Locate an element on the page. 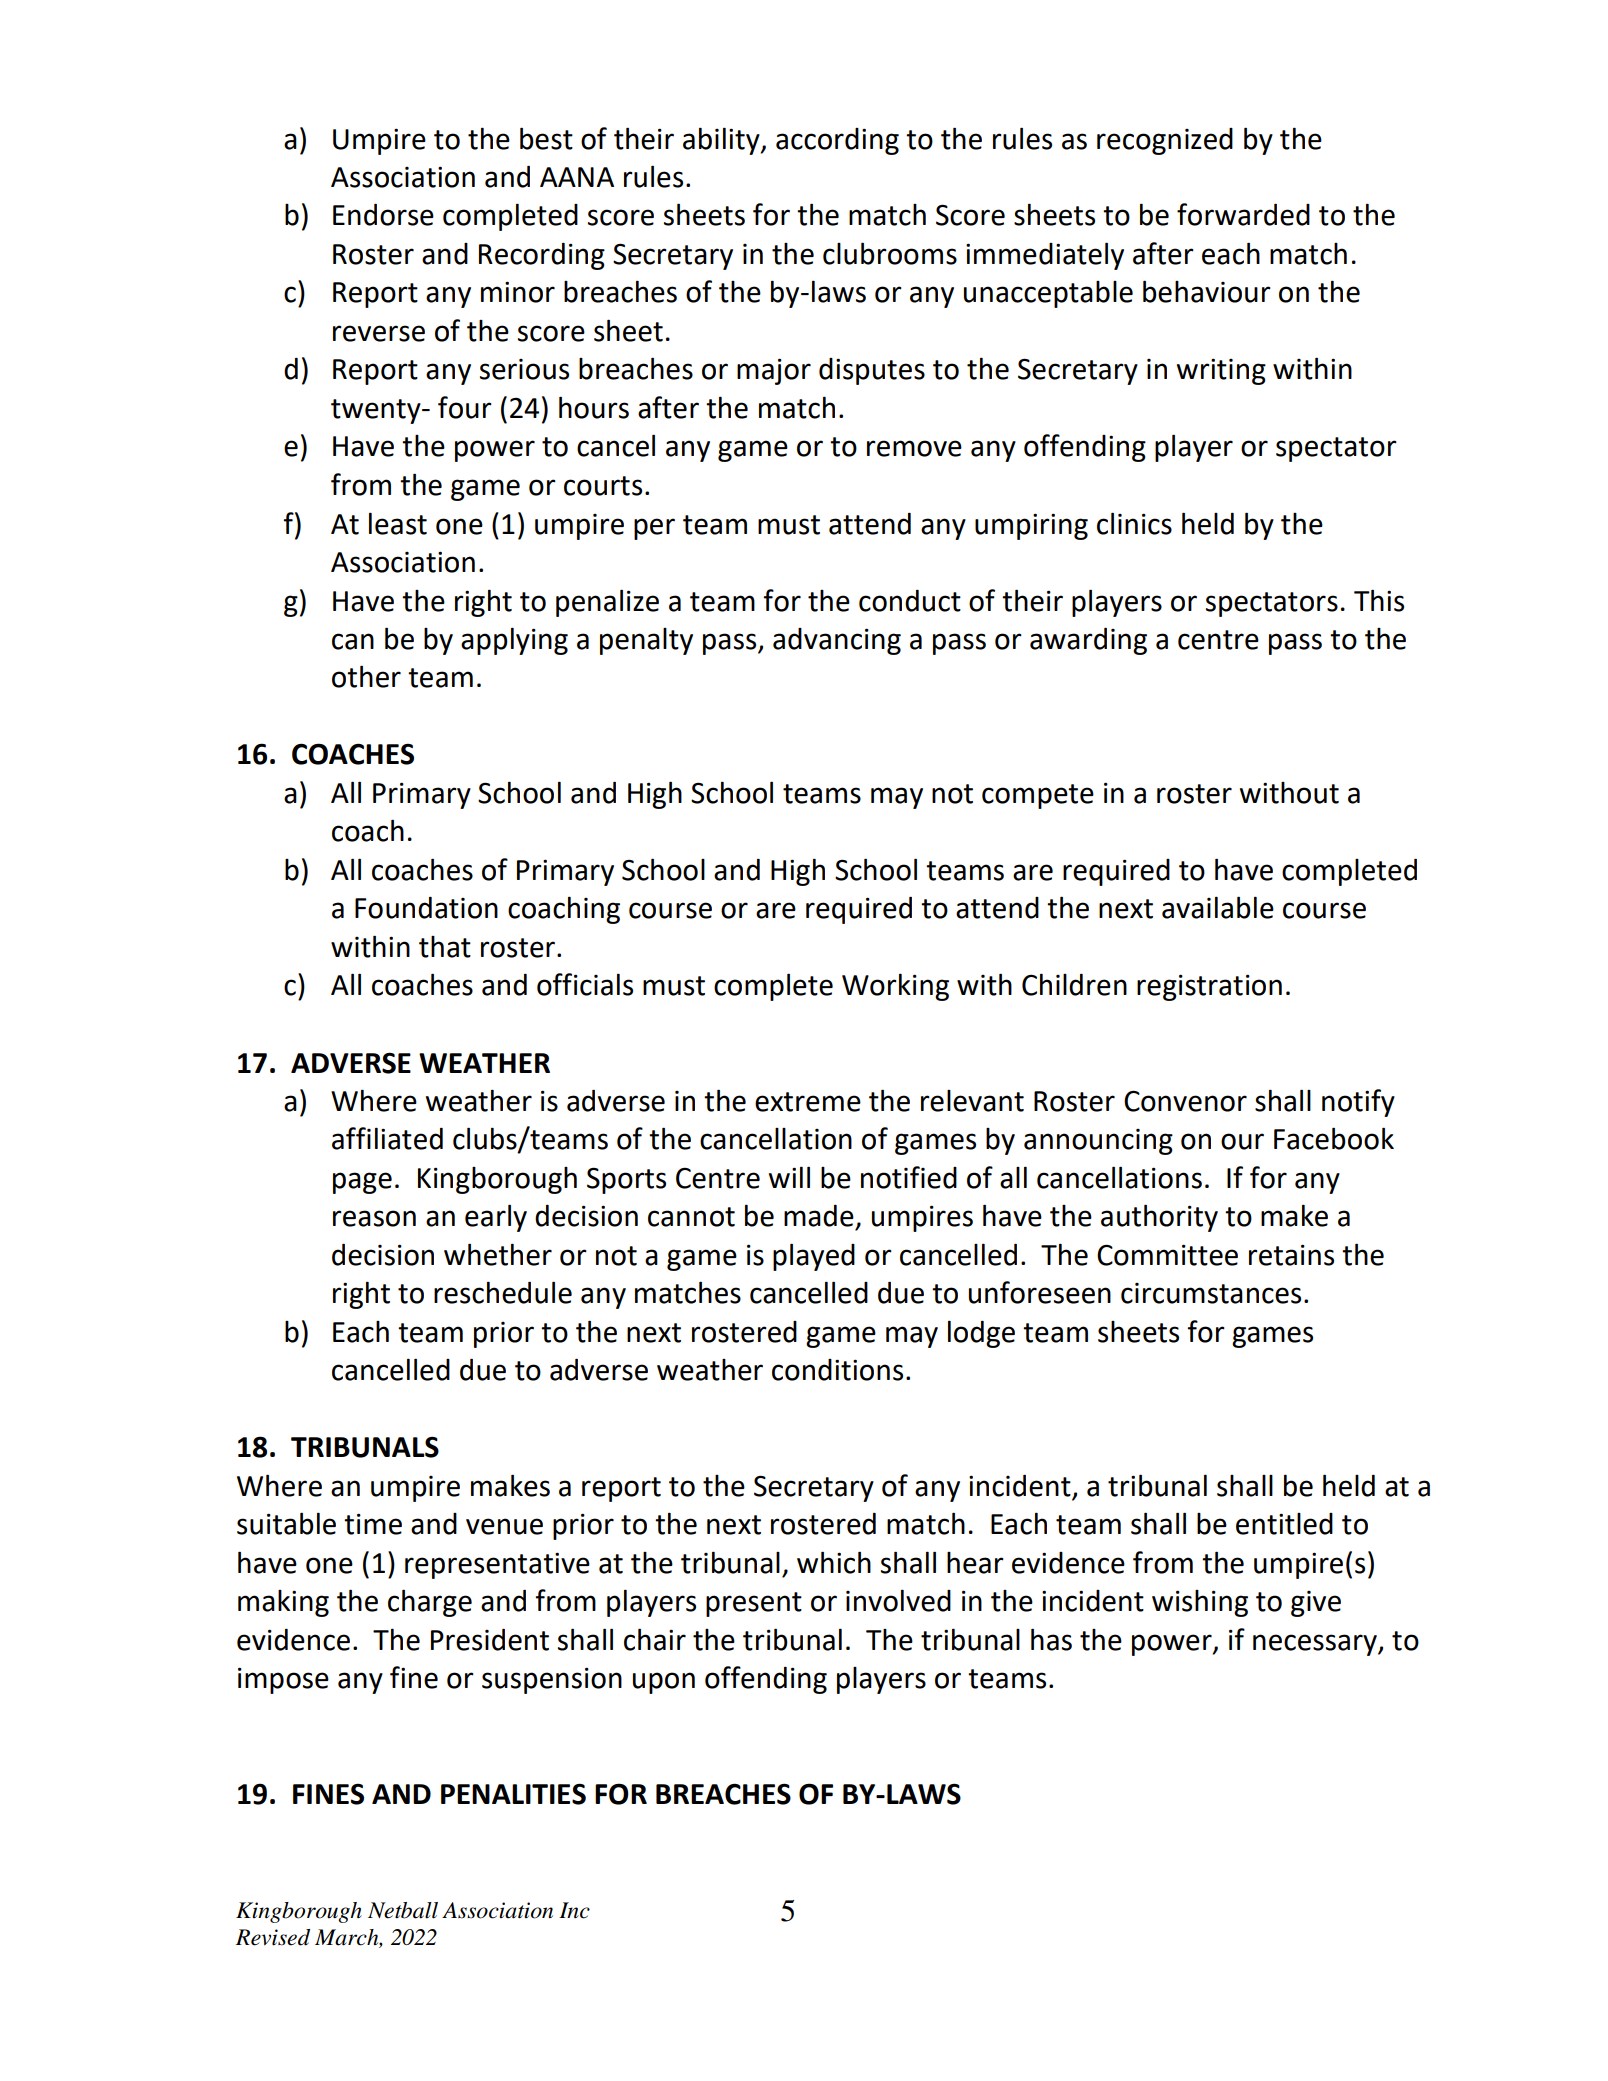 The image size is (1608, 2081). according is located at coordinates (837, 141).
